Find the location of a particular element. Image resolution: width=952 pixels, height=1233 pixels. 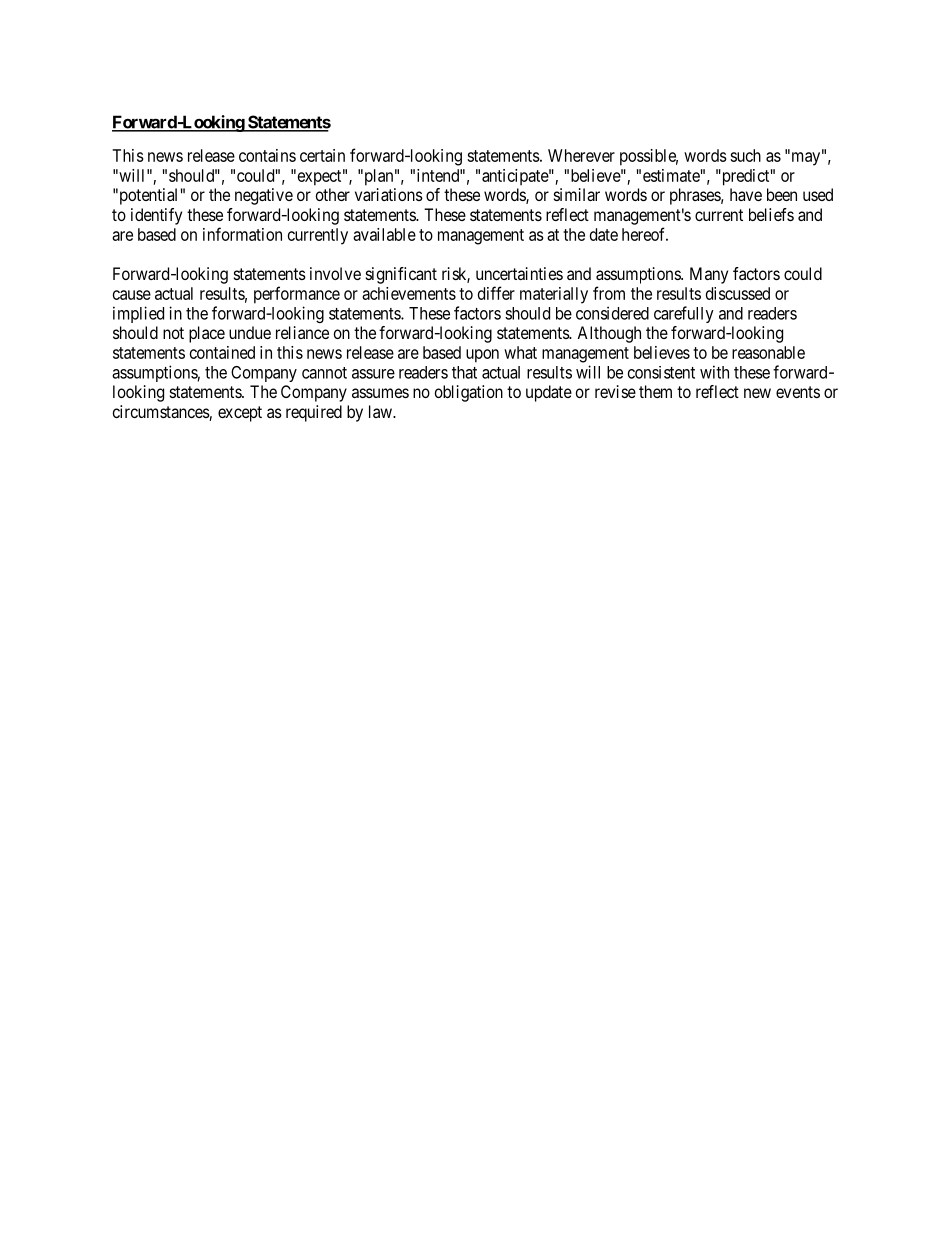

obligation is located at coordinates (469, 393).
